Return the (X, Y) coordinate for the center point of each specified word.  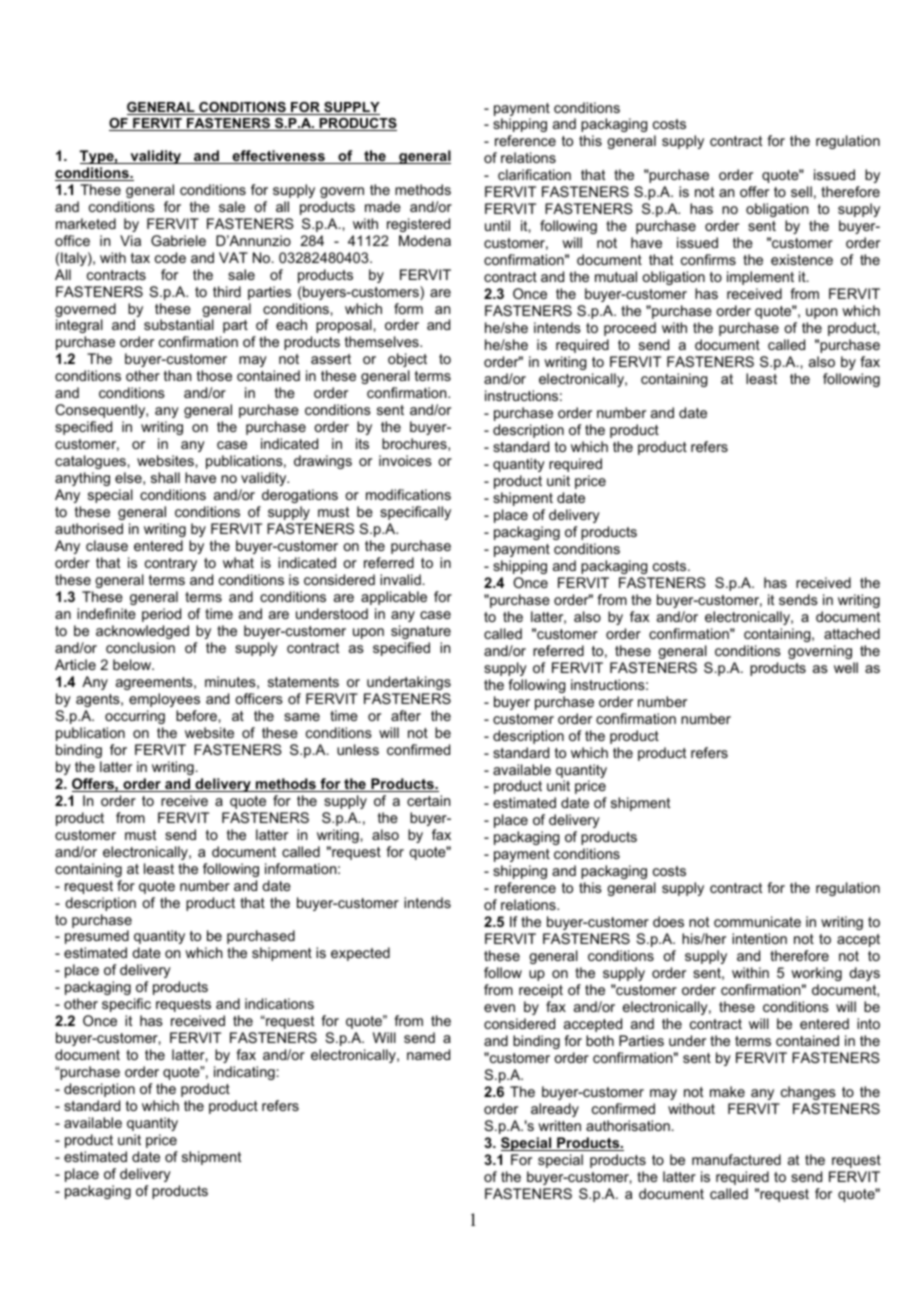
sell (801, 191)
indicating (244, 1073)
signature (421, 632)
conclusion (140, 647)
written (559, 1125)
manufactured (736, 1159)
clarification (534, 174)
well (846, 667)
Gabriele (178, 240)
